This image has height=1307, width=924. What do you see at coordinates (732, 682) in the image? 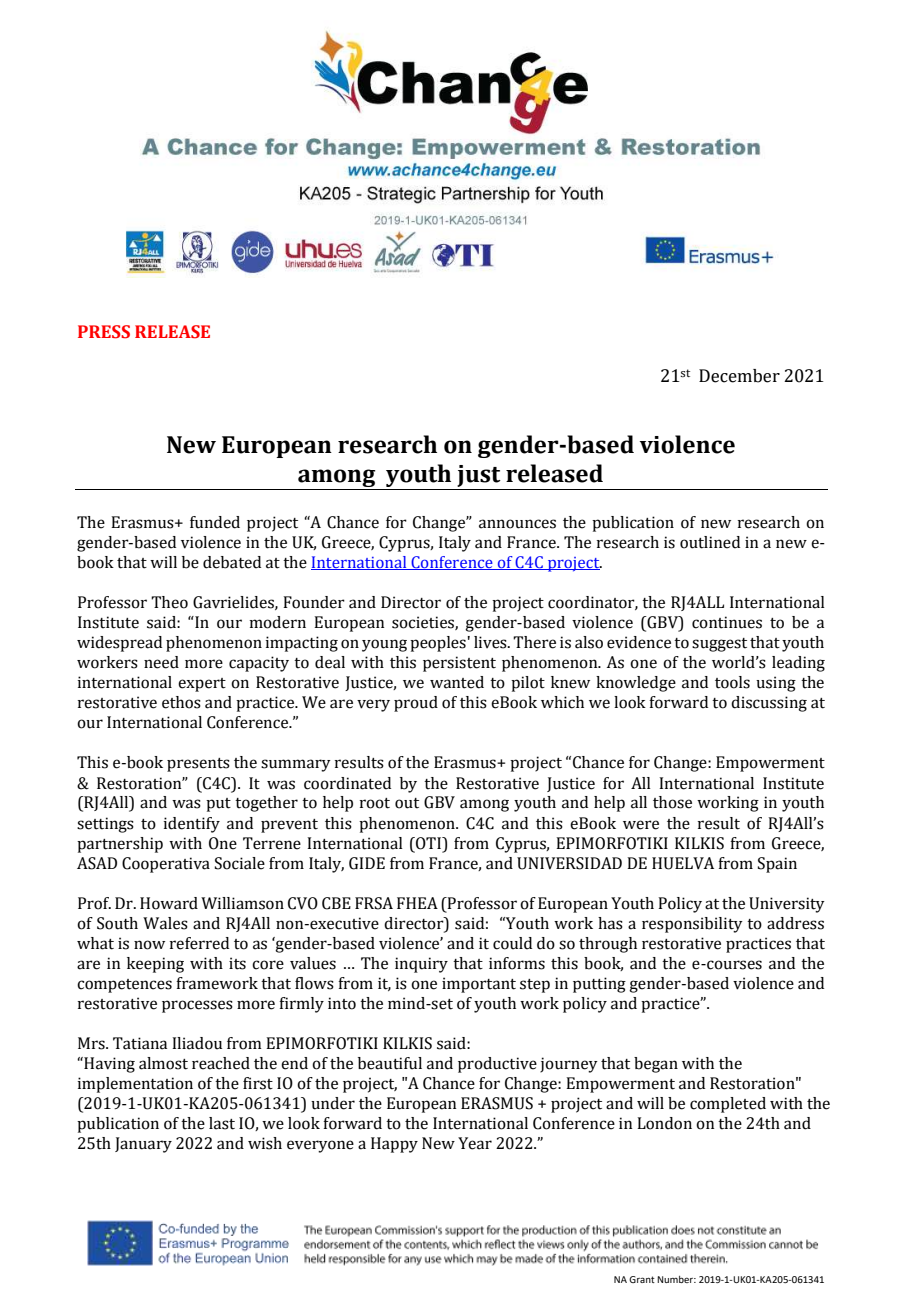
I see `tools` at bounding box center [732, 682].
